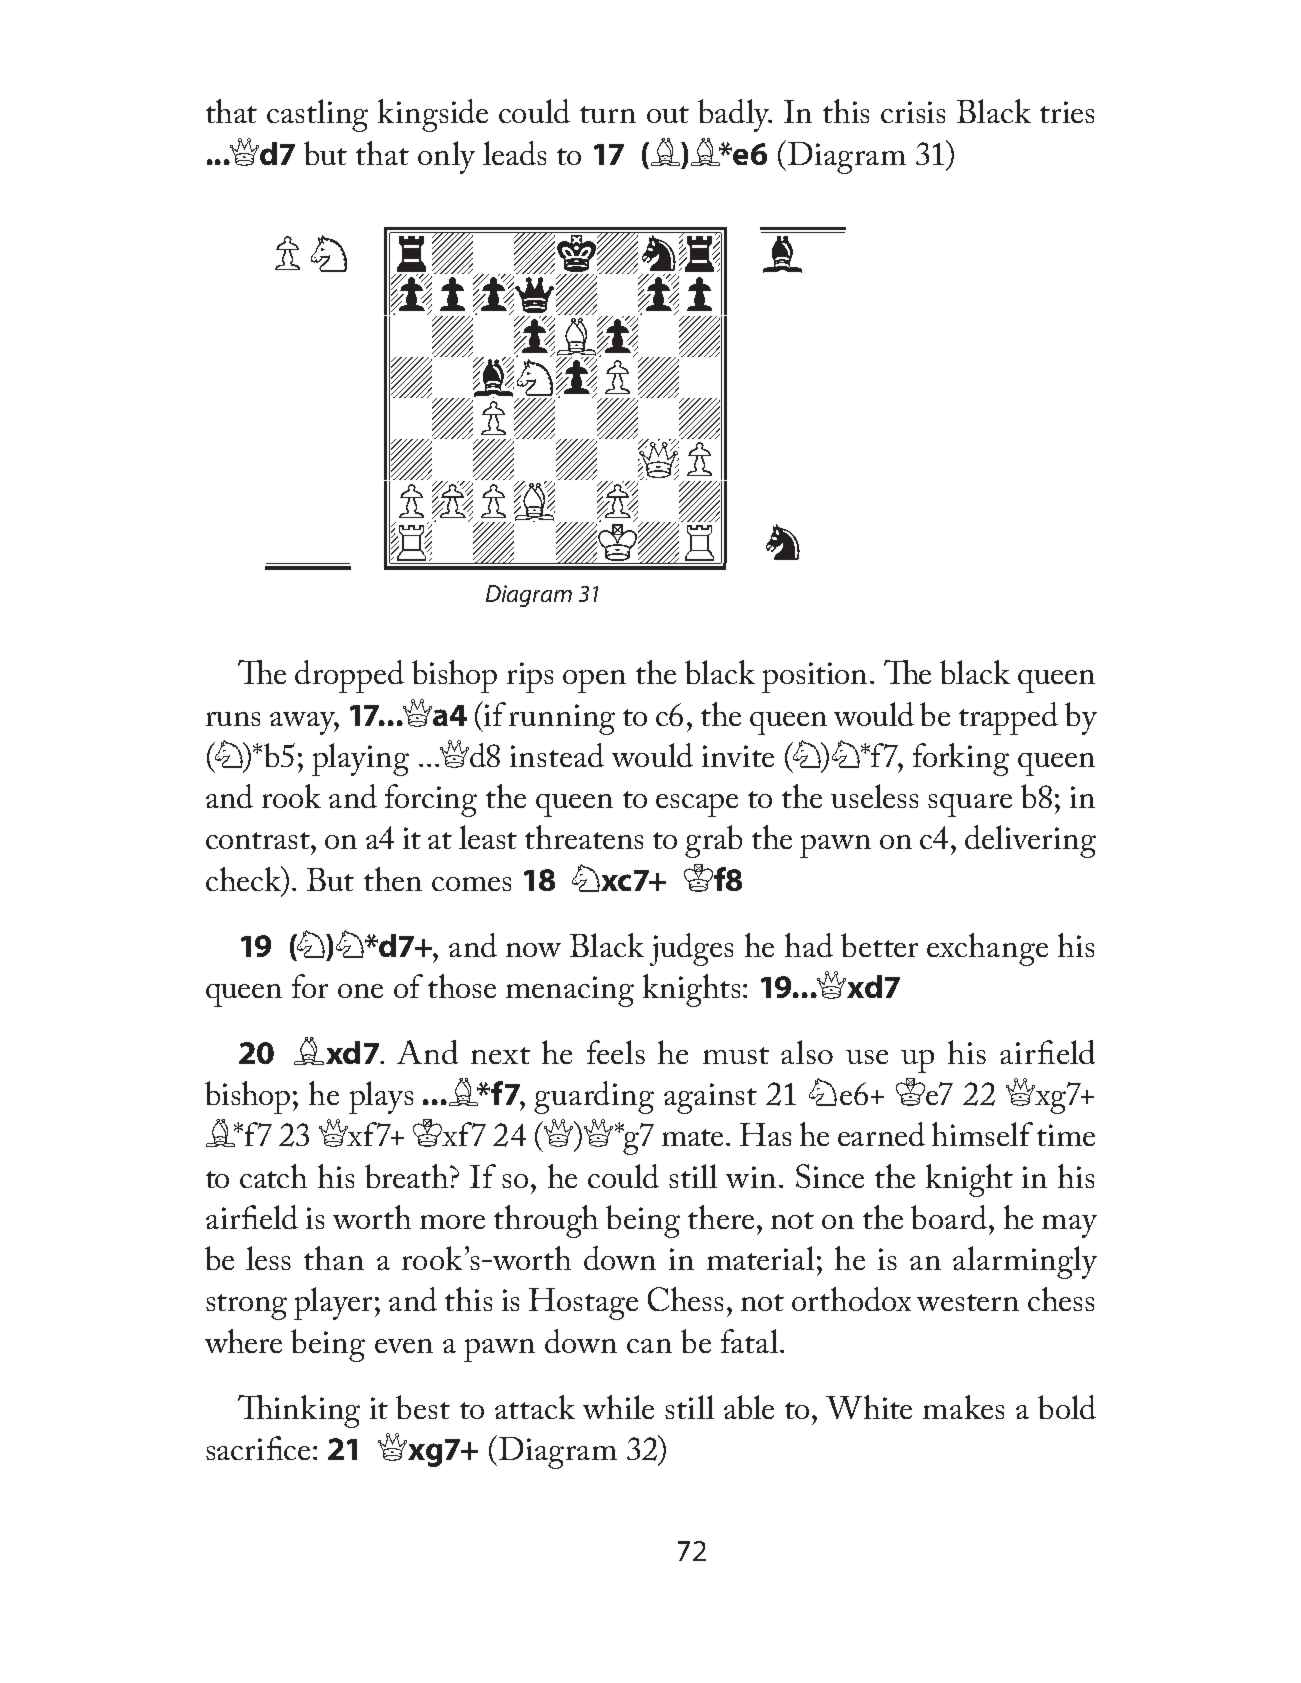 This image has width=1301, height=1683. I want to click on out, so click(668, 114).
